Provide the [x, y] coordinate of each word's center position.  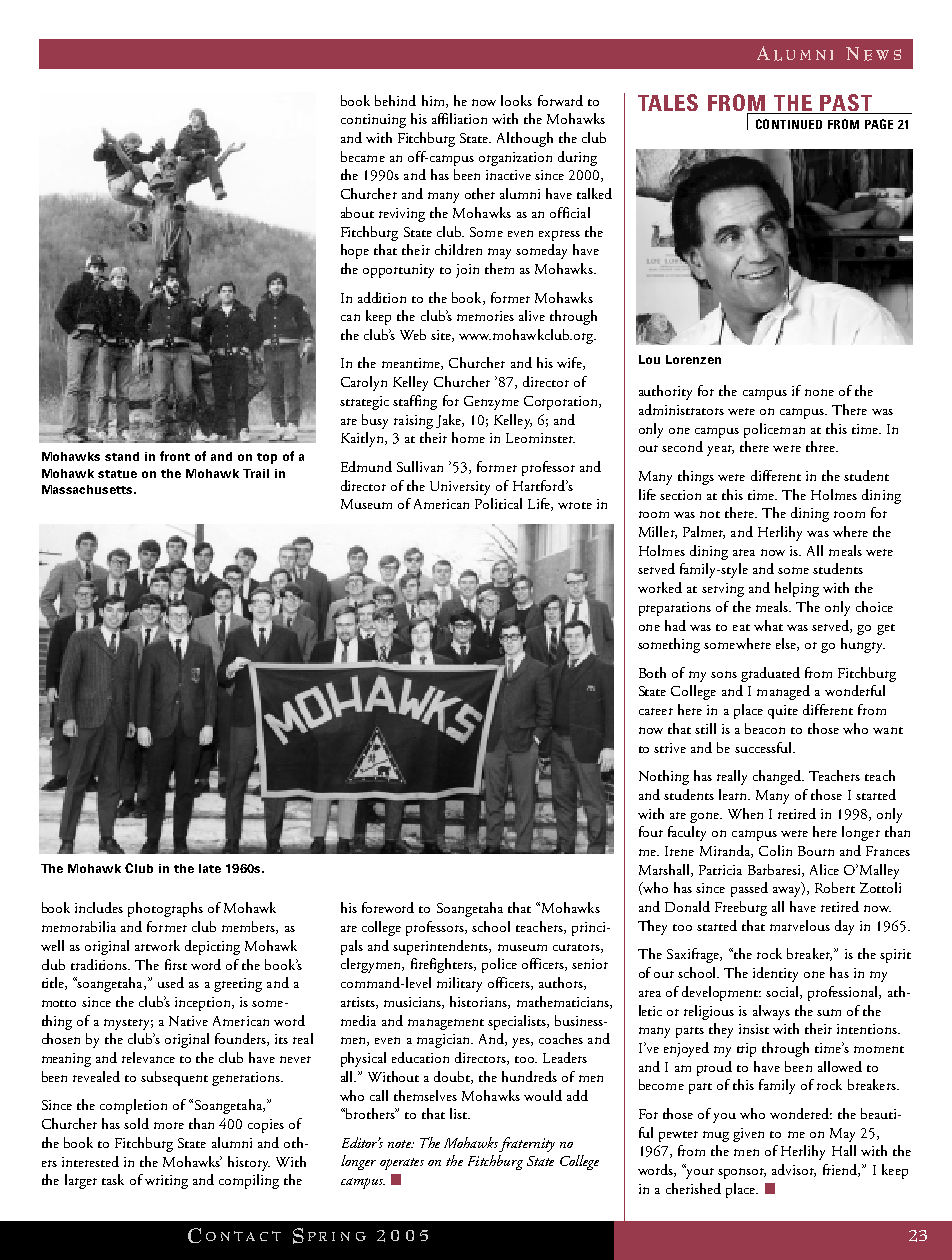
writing [166, 1182]
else [787, 644]
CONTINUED [789, 124]
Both [652, 672]
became [363, 156]
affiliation [459, 118]
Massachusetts [88, 489]
